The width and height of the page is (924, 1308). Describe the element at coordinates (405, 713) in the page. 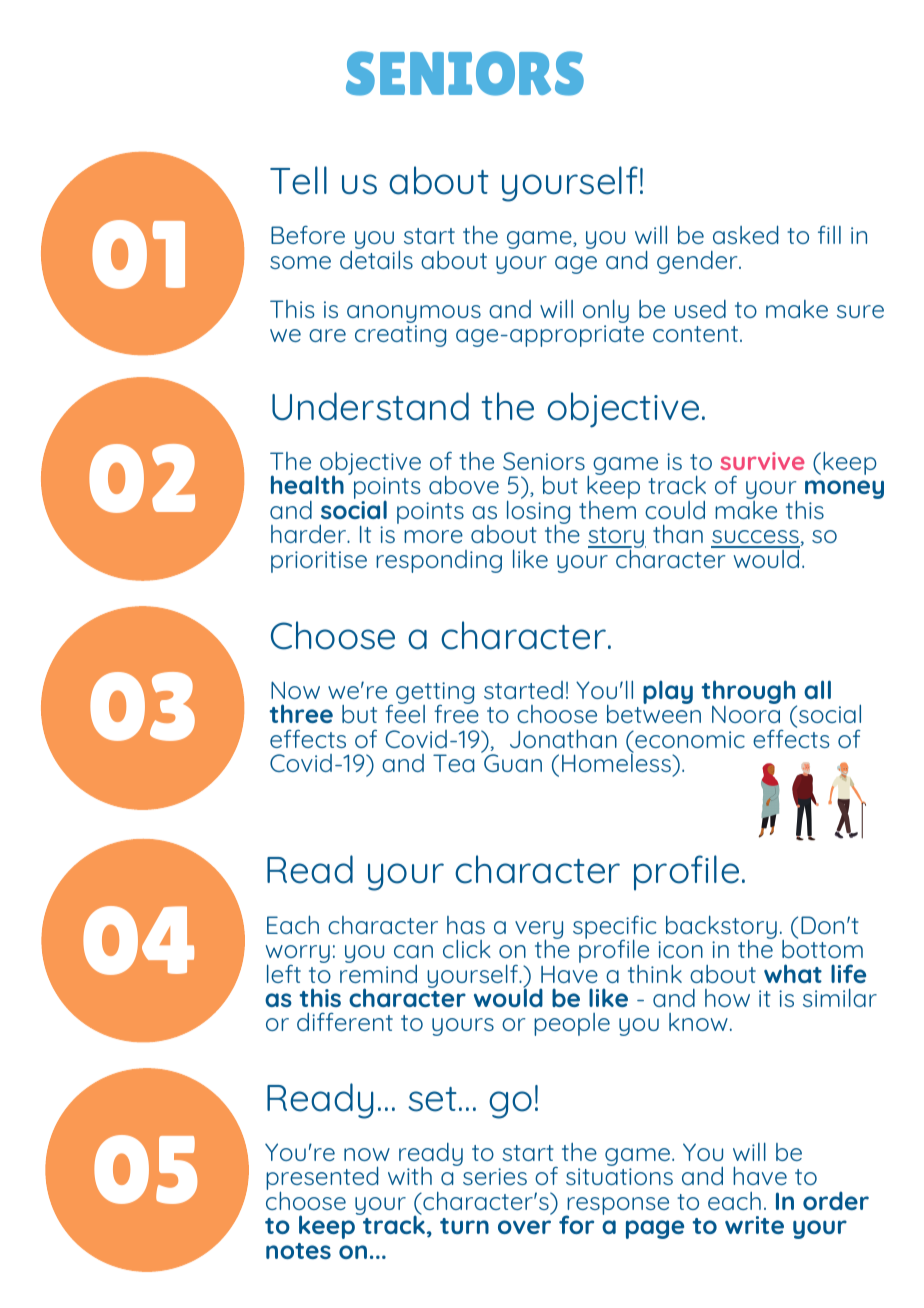

I see `feel` at that location.
